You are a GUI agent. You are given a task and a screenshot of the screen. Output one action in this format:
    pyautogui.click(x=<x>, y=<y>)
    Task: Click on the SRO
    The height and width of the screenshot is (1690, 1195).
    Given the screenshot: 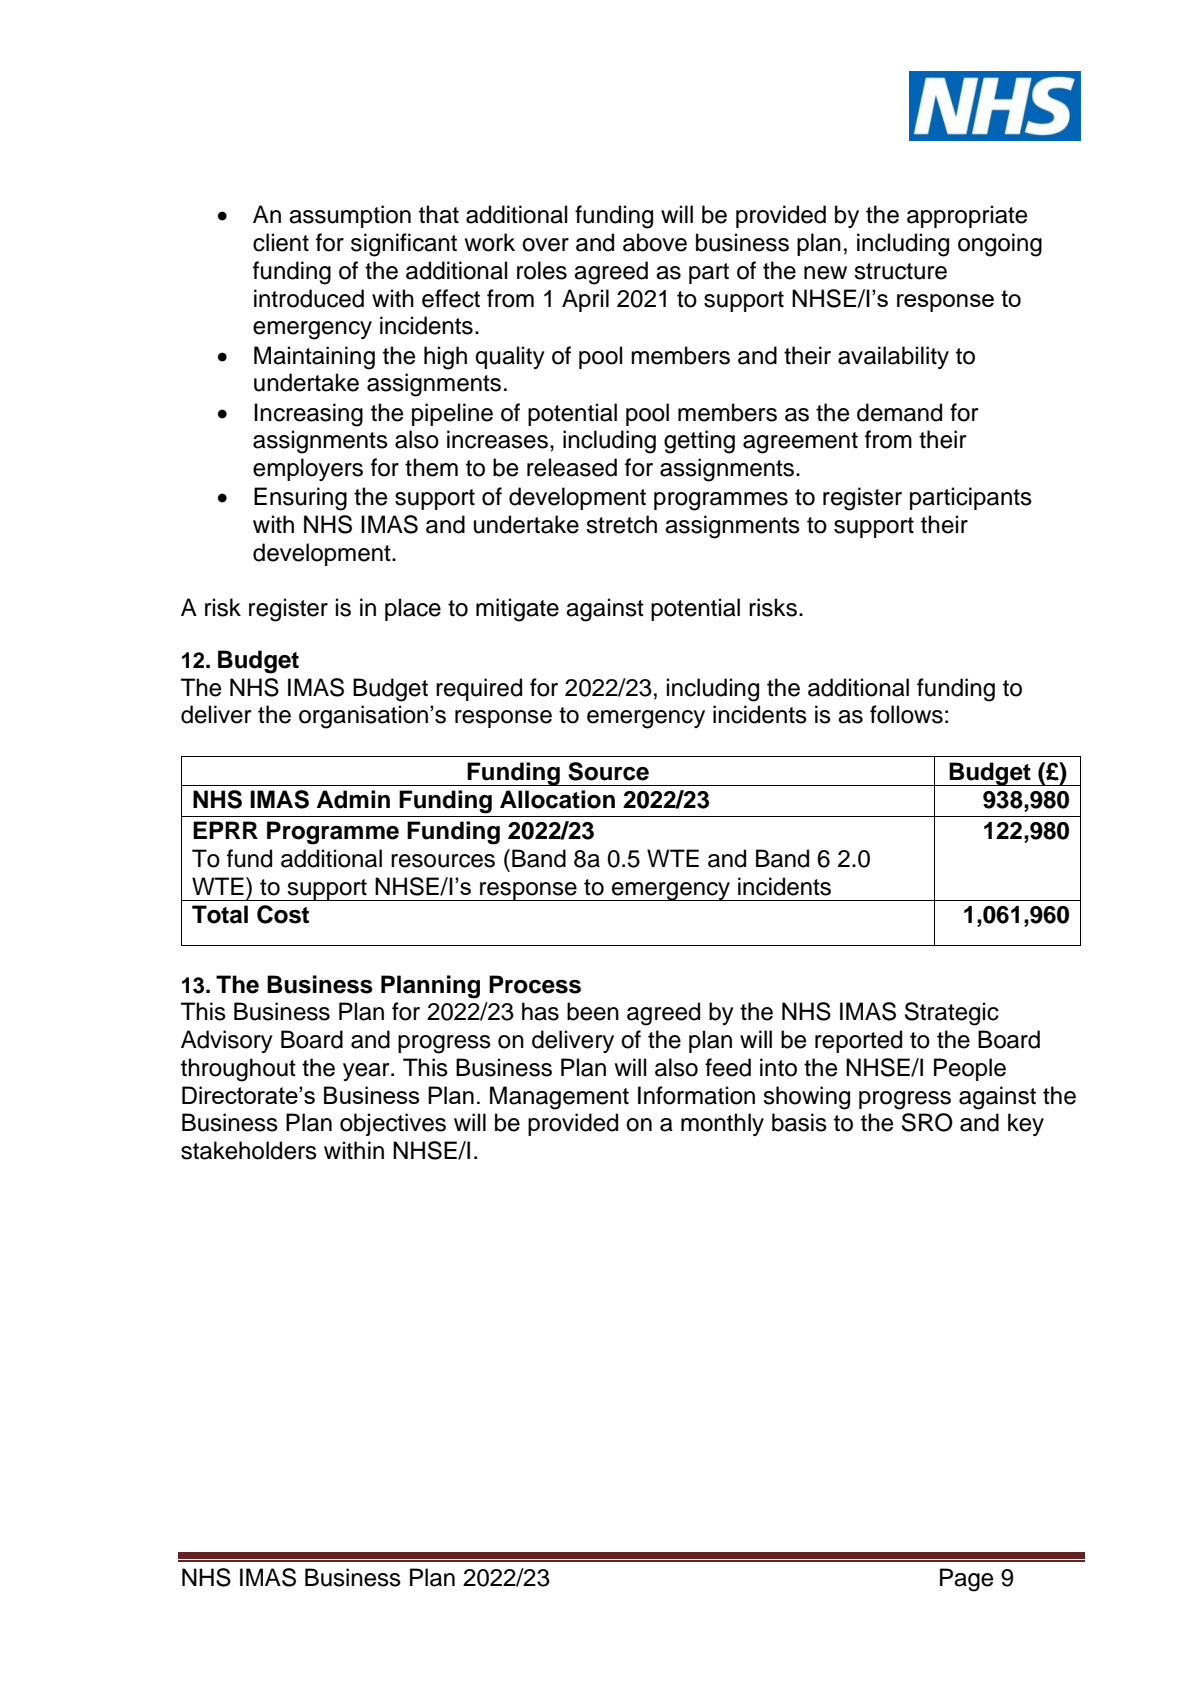 What is the action you would take?
    pyautogui.click(x=927, y=1122)
